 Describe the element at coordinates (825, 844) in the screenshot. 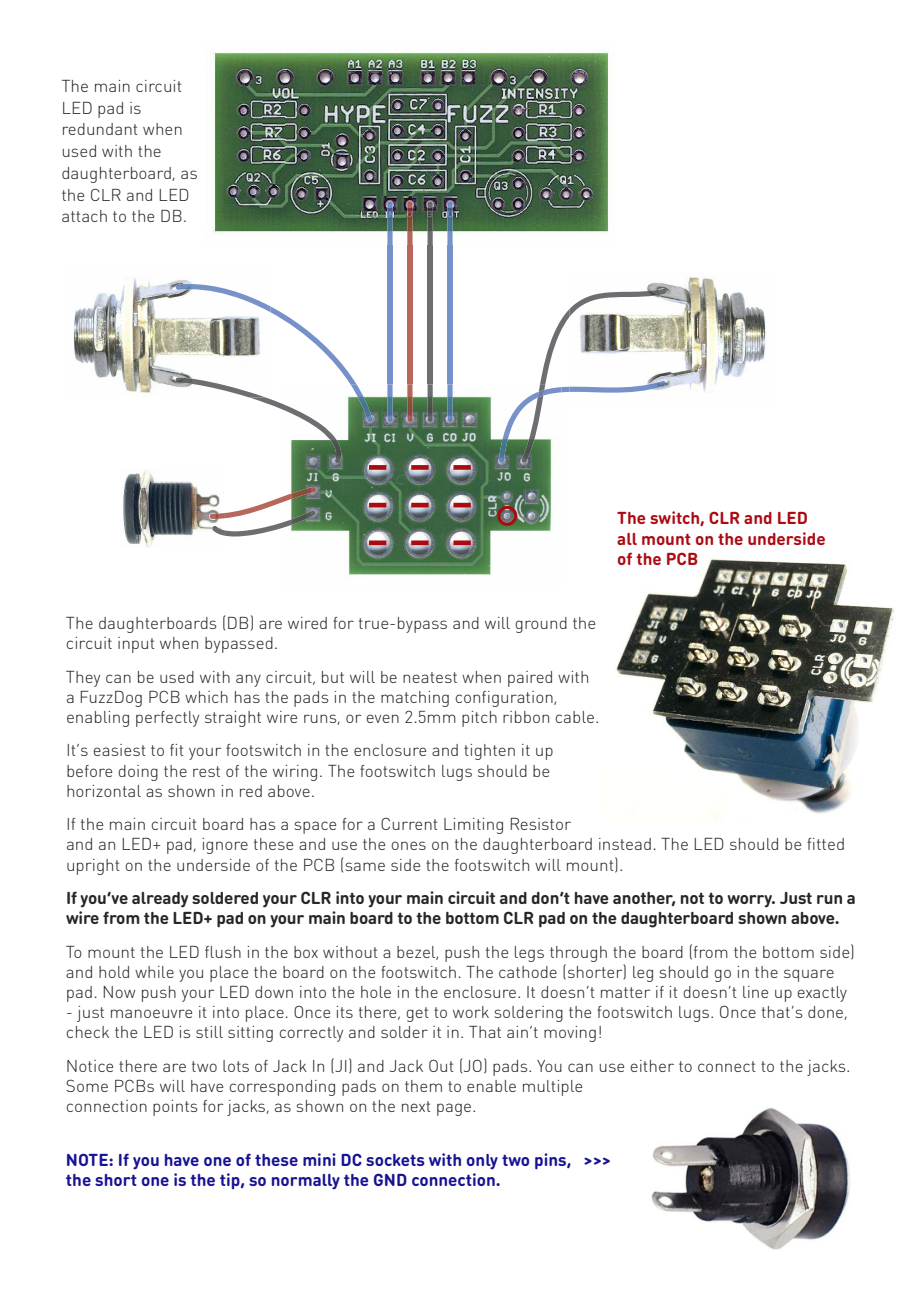

I see `fitted` at that location.
